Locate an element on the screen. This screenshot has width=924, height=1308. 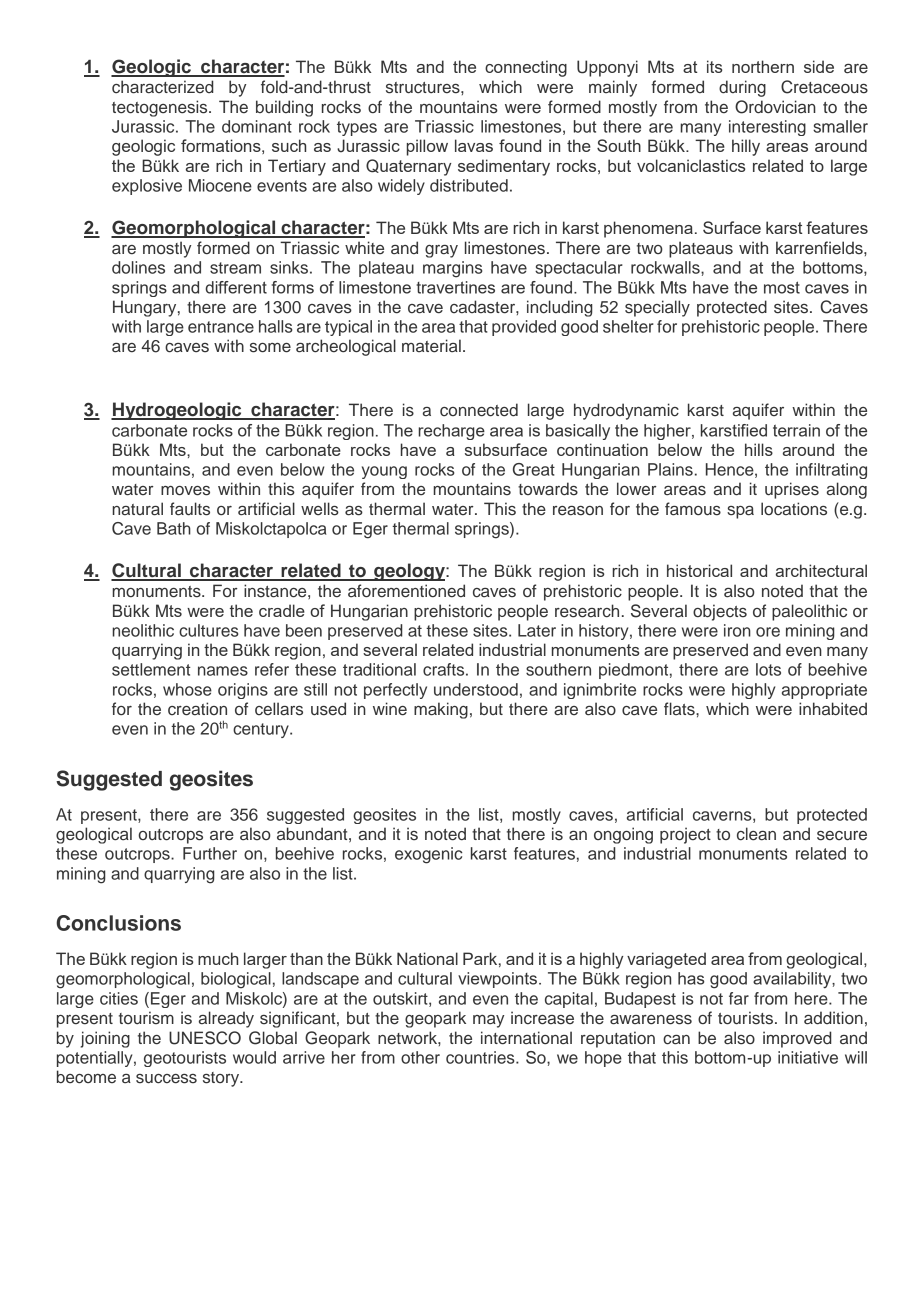
Ordovician is located at coordinates (775, 107).
